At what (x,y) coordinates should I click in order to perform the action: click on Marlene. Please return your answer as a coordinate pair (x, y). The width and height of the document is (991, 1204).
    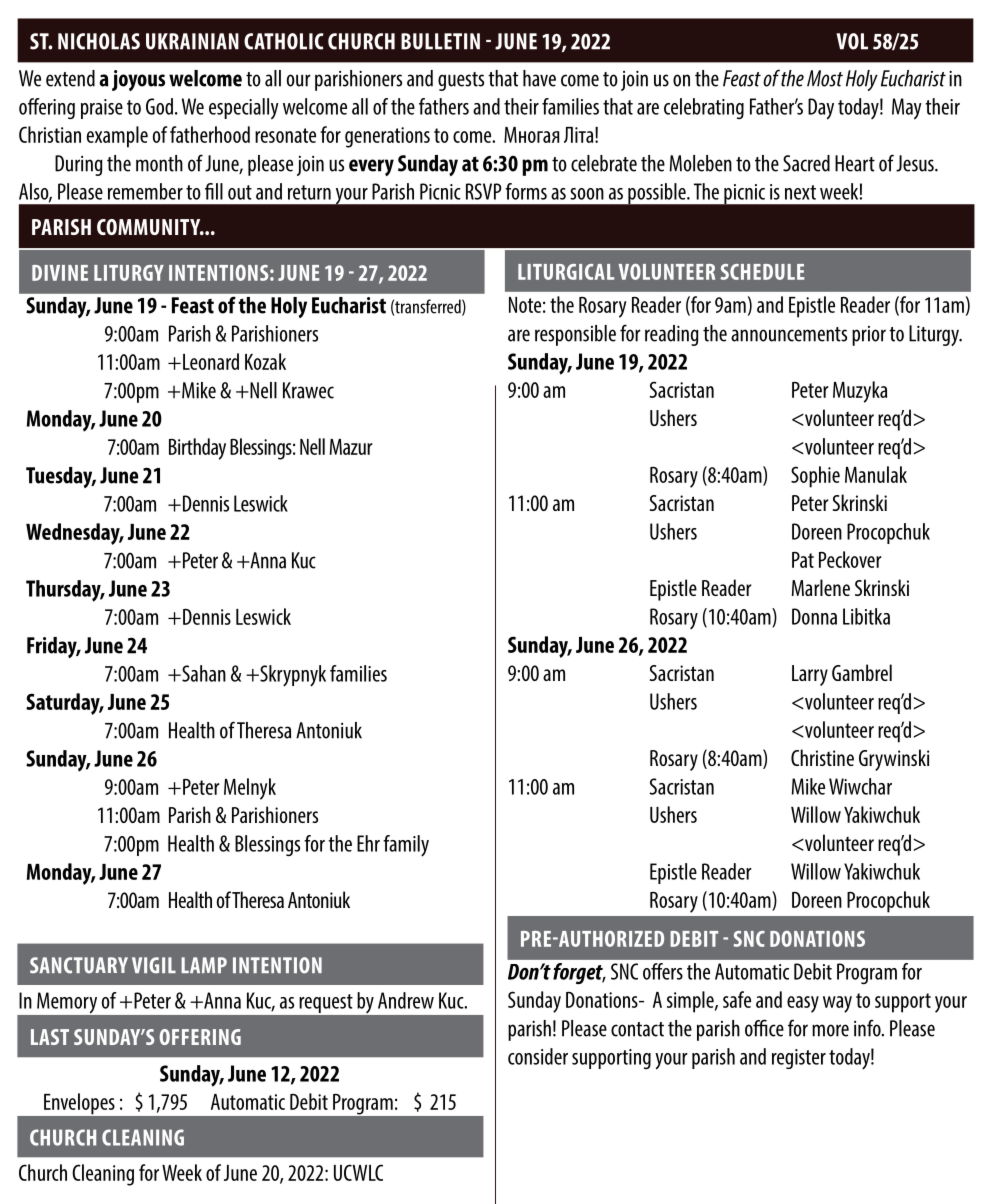
    Looking at the image, I should click on (821, 587).
